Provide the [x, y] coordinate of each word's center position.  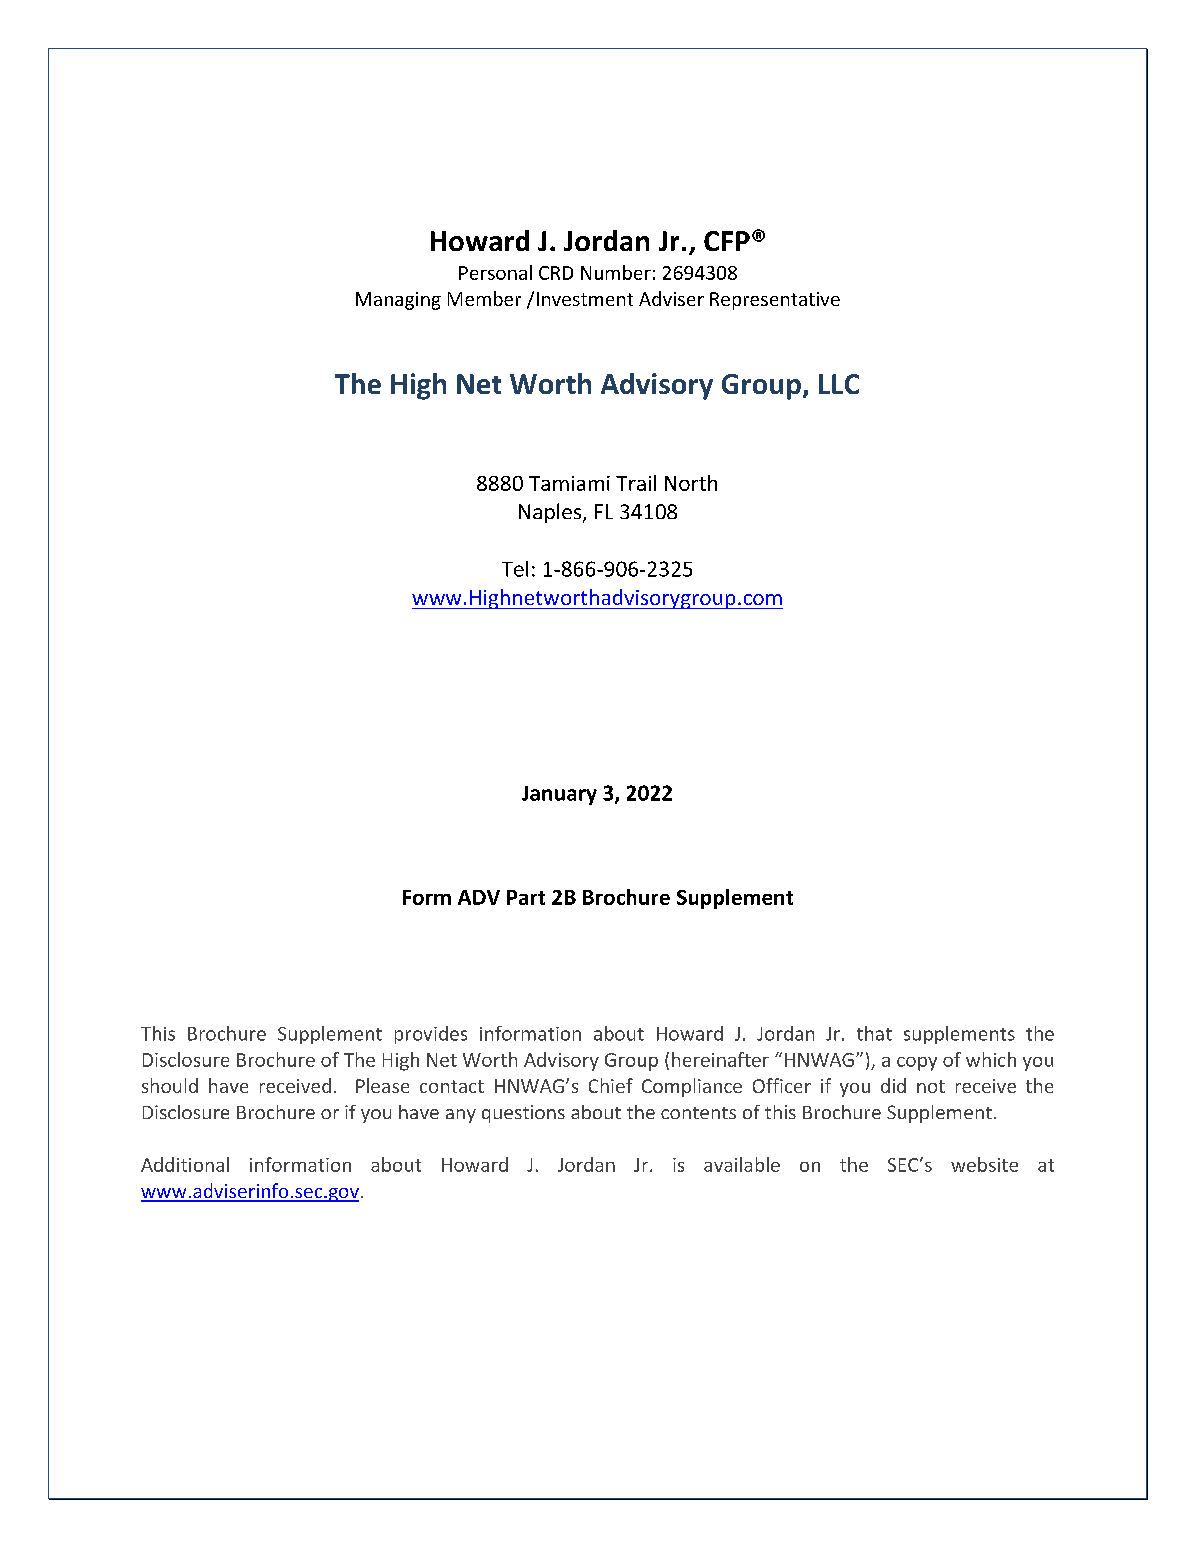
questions [523, 1114]
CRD [556, 273]
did [893, 1085]
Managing [398, 301]
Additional [185, 1164]
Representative [775, 301]
